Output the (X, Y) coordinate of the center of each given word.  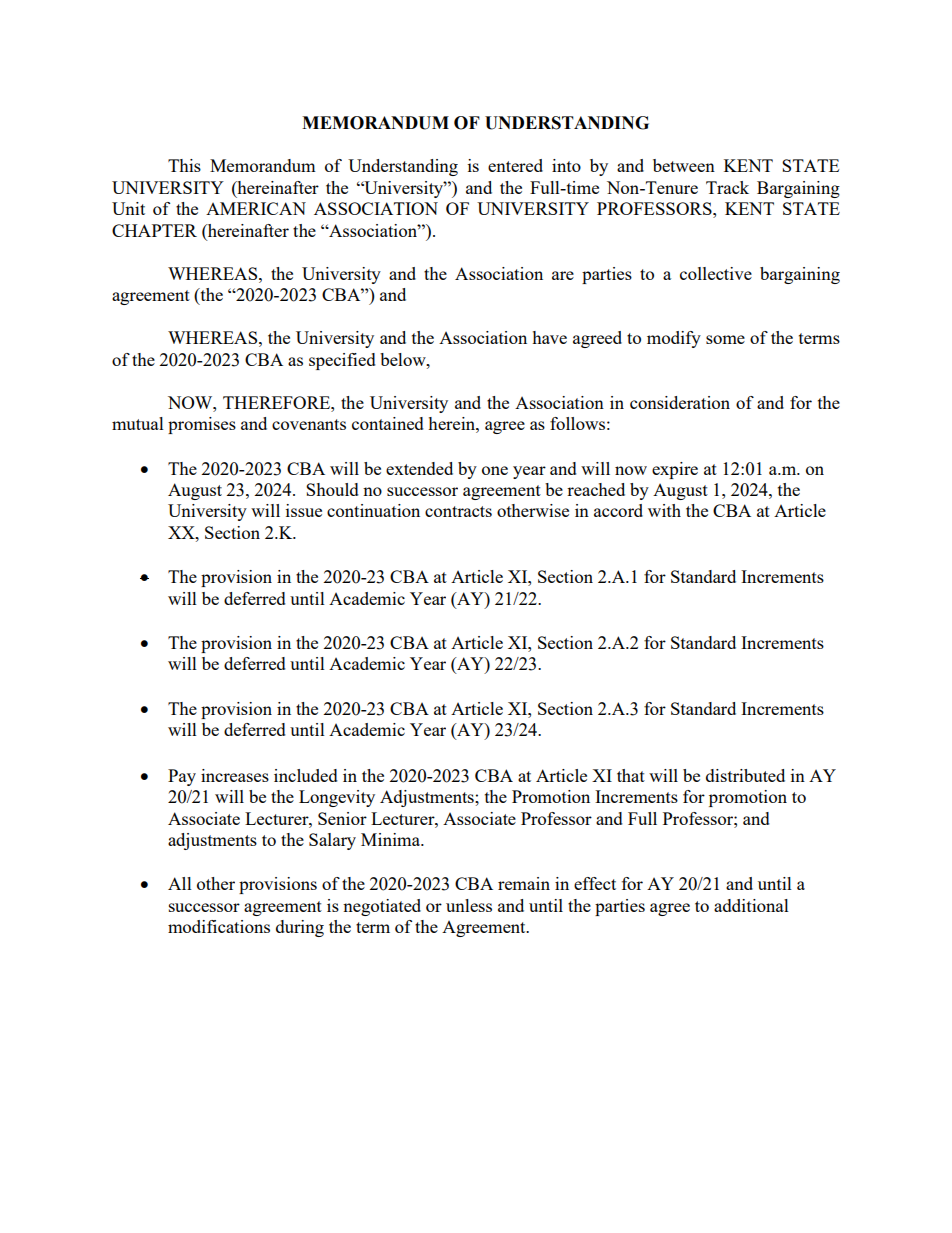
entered (515, 165)
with (664, 510)
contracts (458, 511)
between (684, 165)
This (184, 165)
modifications (219, 926)
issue (304, 510)
